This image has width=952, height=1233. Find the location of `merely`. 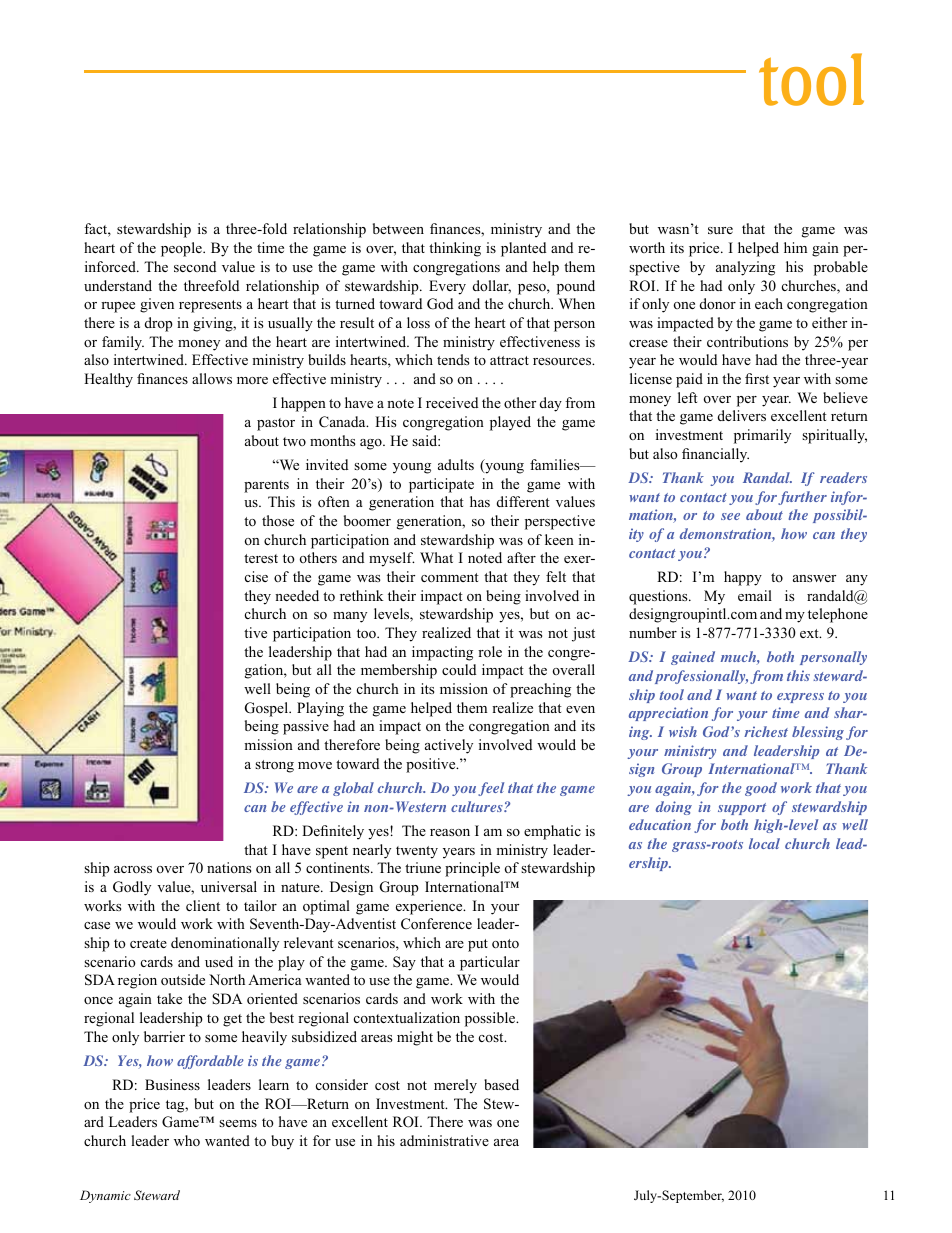

merely is located at coordinates (455, 1086).
